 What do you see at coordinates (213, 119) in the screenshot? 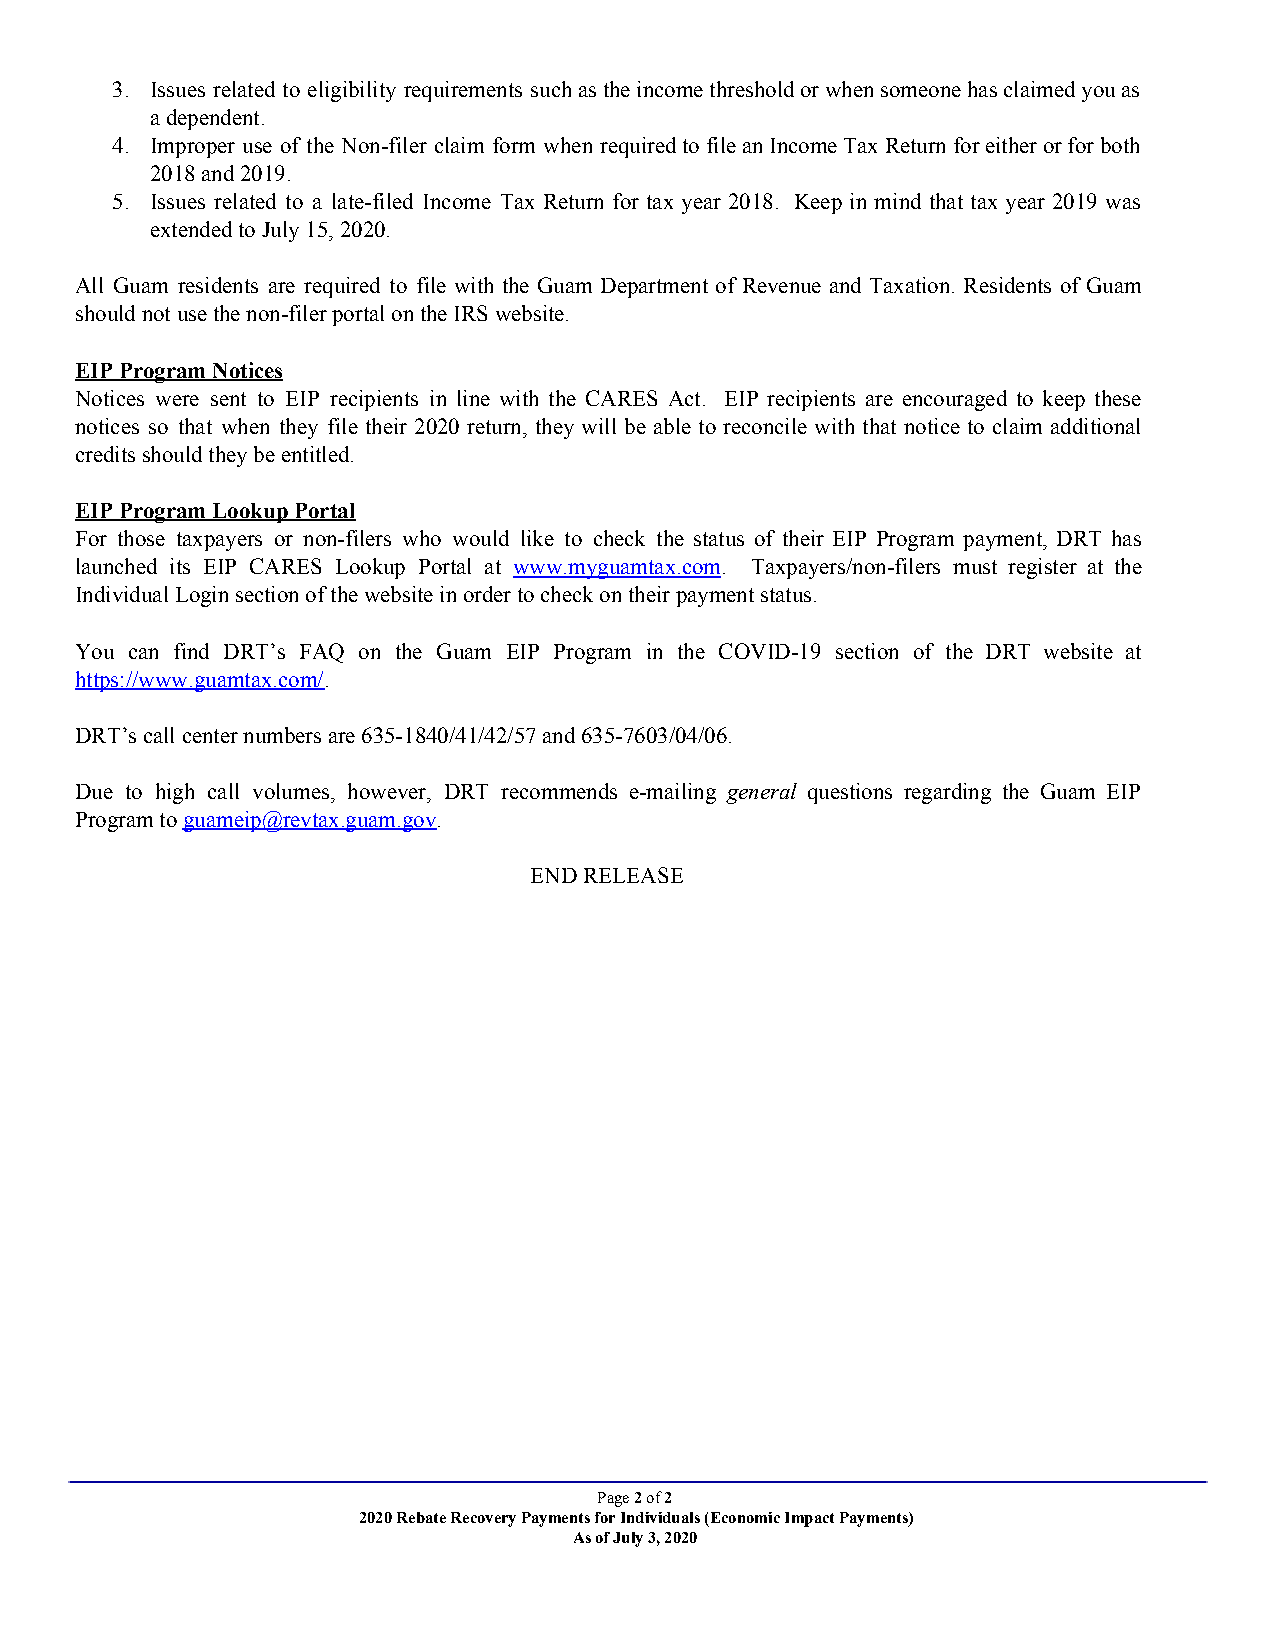
I see `dependent` at bounding box center [213, 119].
